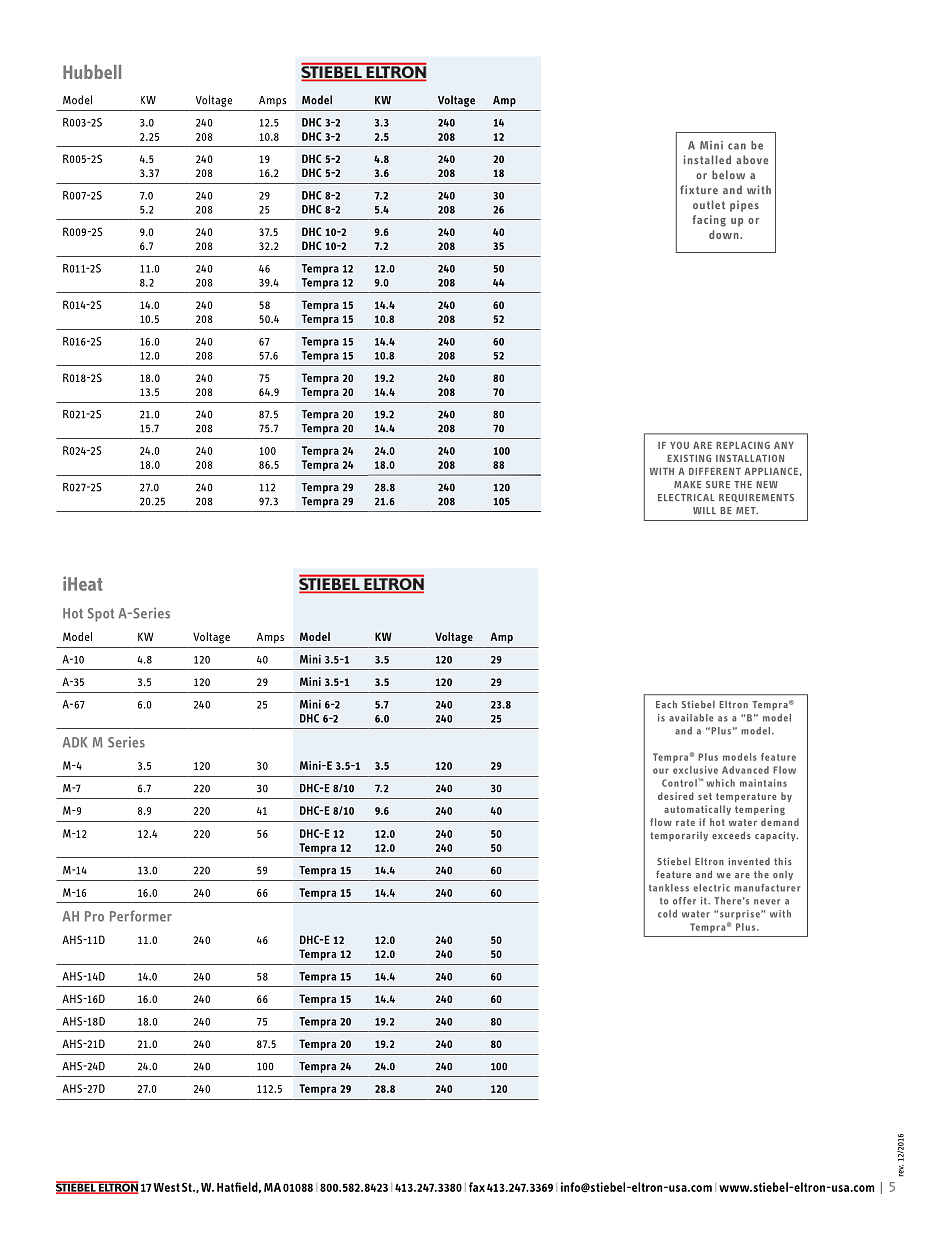 The height and width of the screenshot is (1233, 952). What do you see at coordinates (707, 159) in the screenshot?
I see `installed` at bounding box center [707, 159].
